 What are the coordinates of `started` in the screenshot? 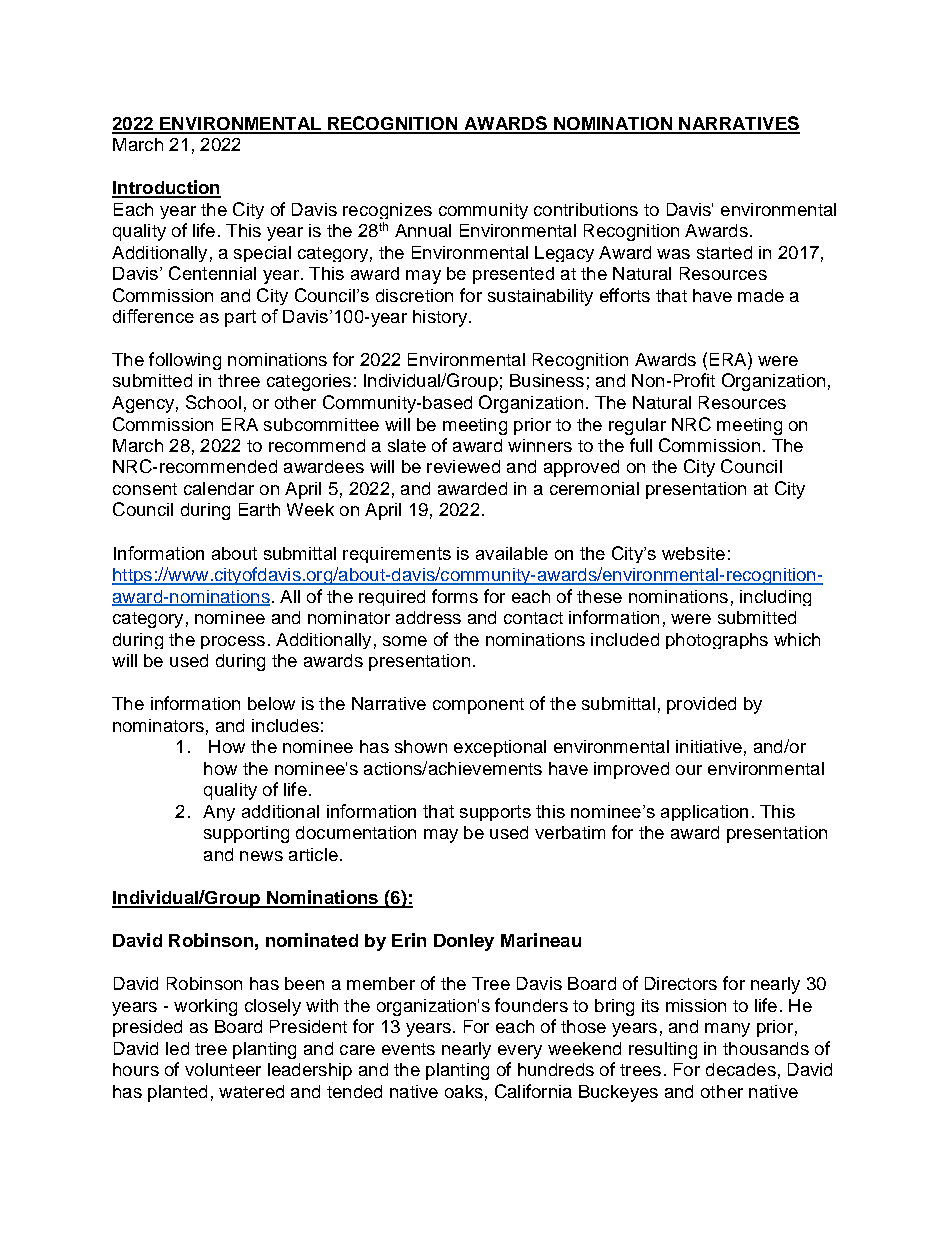 It's located at (724, 252).
